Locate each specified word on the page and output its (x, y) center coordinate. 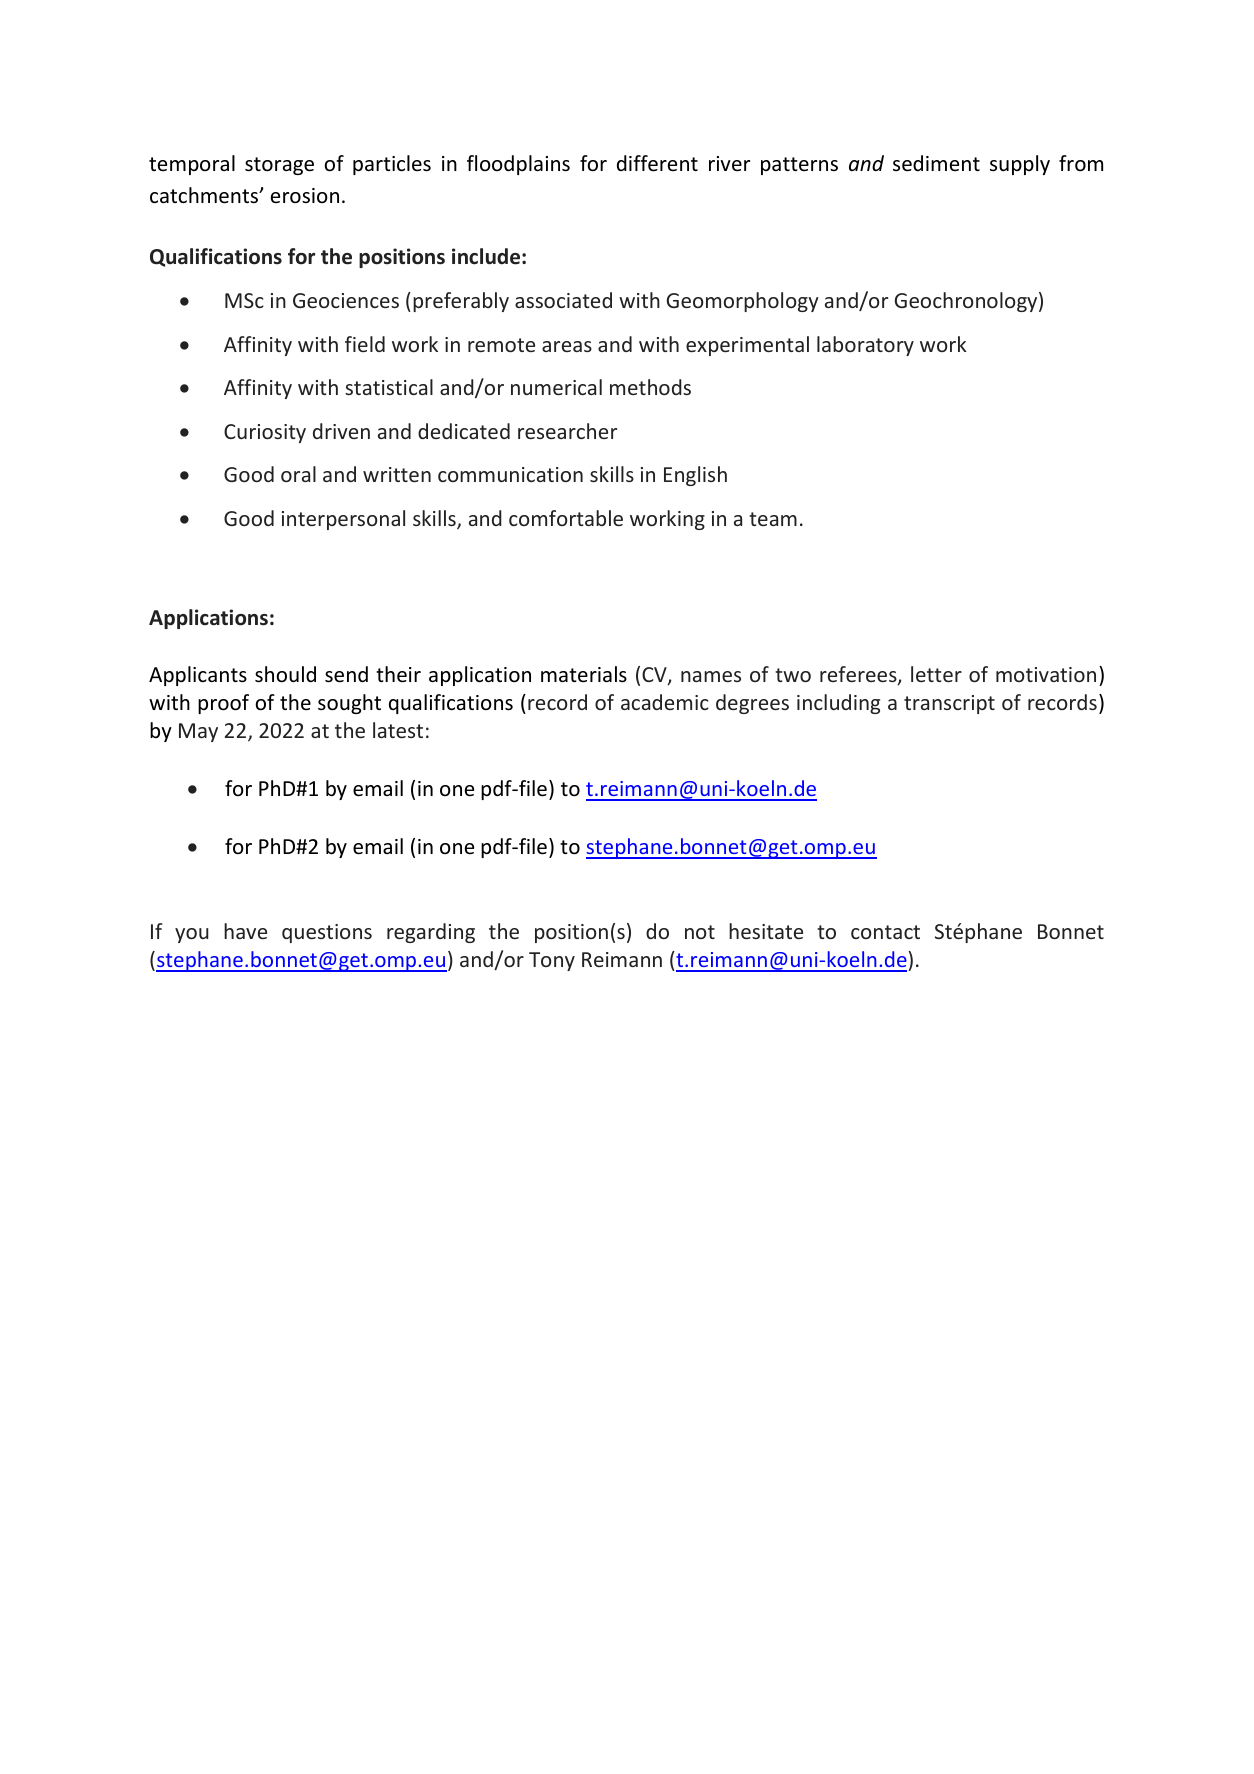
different (657, 163)
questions (327, 933)
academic (665, 702)
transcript (949, 704)
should (285, 674)
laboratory (865, 346)
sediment (936, 163)
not (700, 932)
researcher (567, 431)
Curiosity (265, 433)
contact (885, 932)
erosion (305, 196)
